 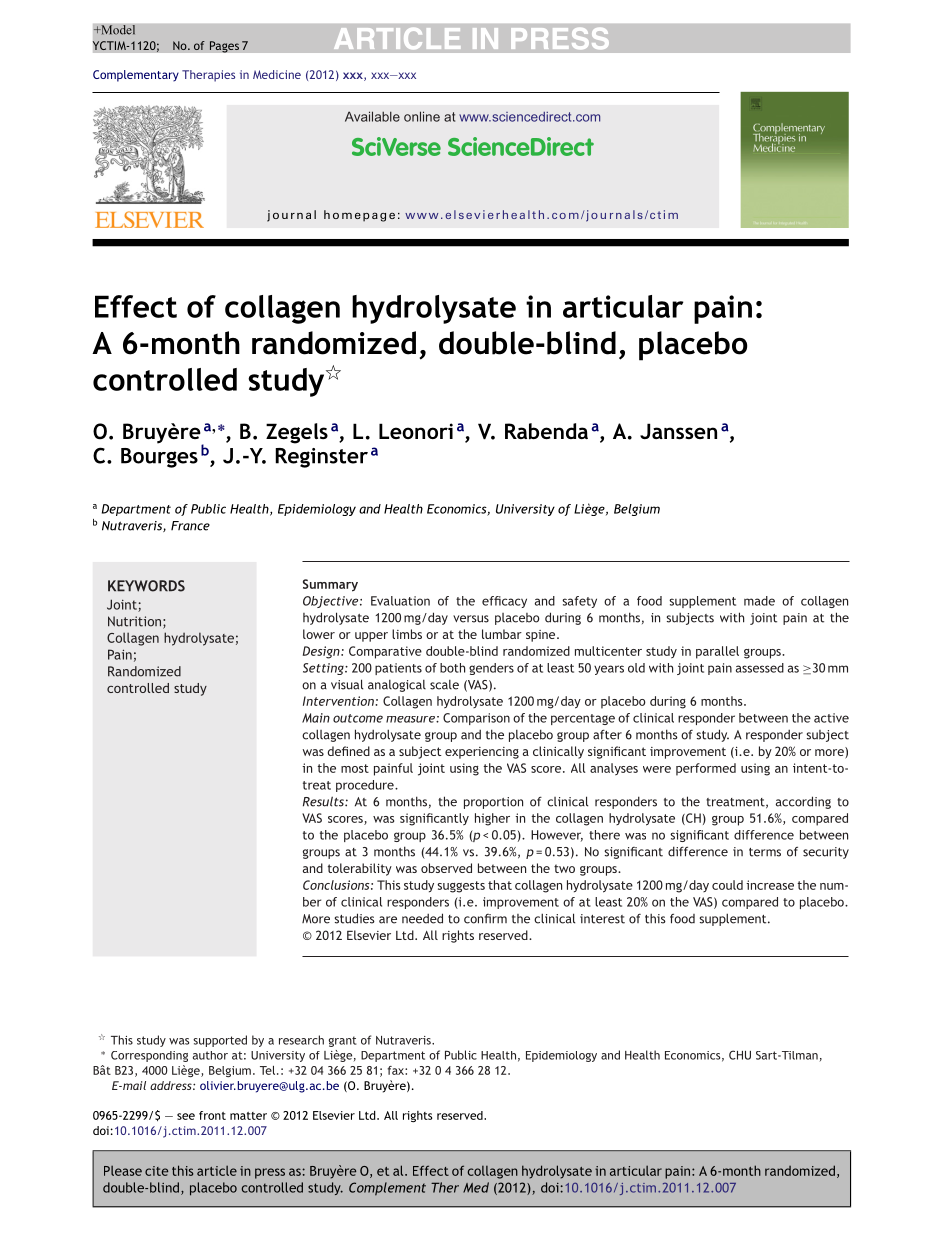 What do you see at coordinates (740, 1055) in the screenshot?
I see `CHU` at bounding box center [740, 1055].
